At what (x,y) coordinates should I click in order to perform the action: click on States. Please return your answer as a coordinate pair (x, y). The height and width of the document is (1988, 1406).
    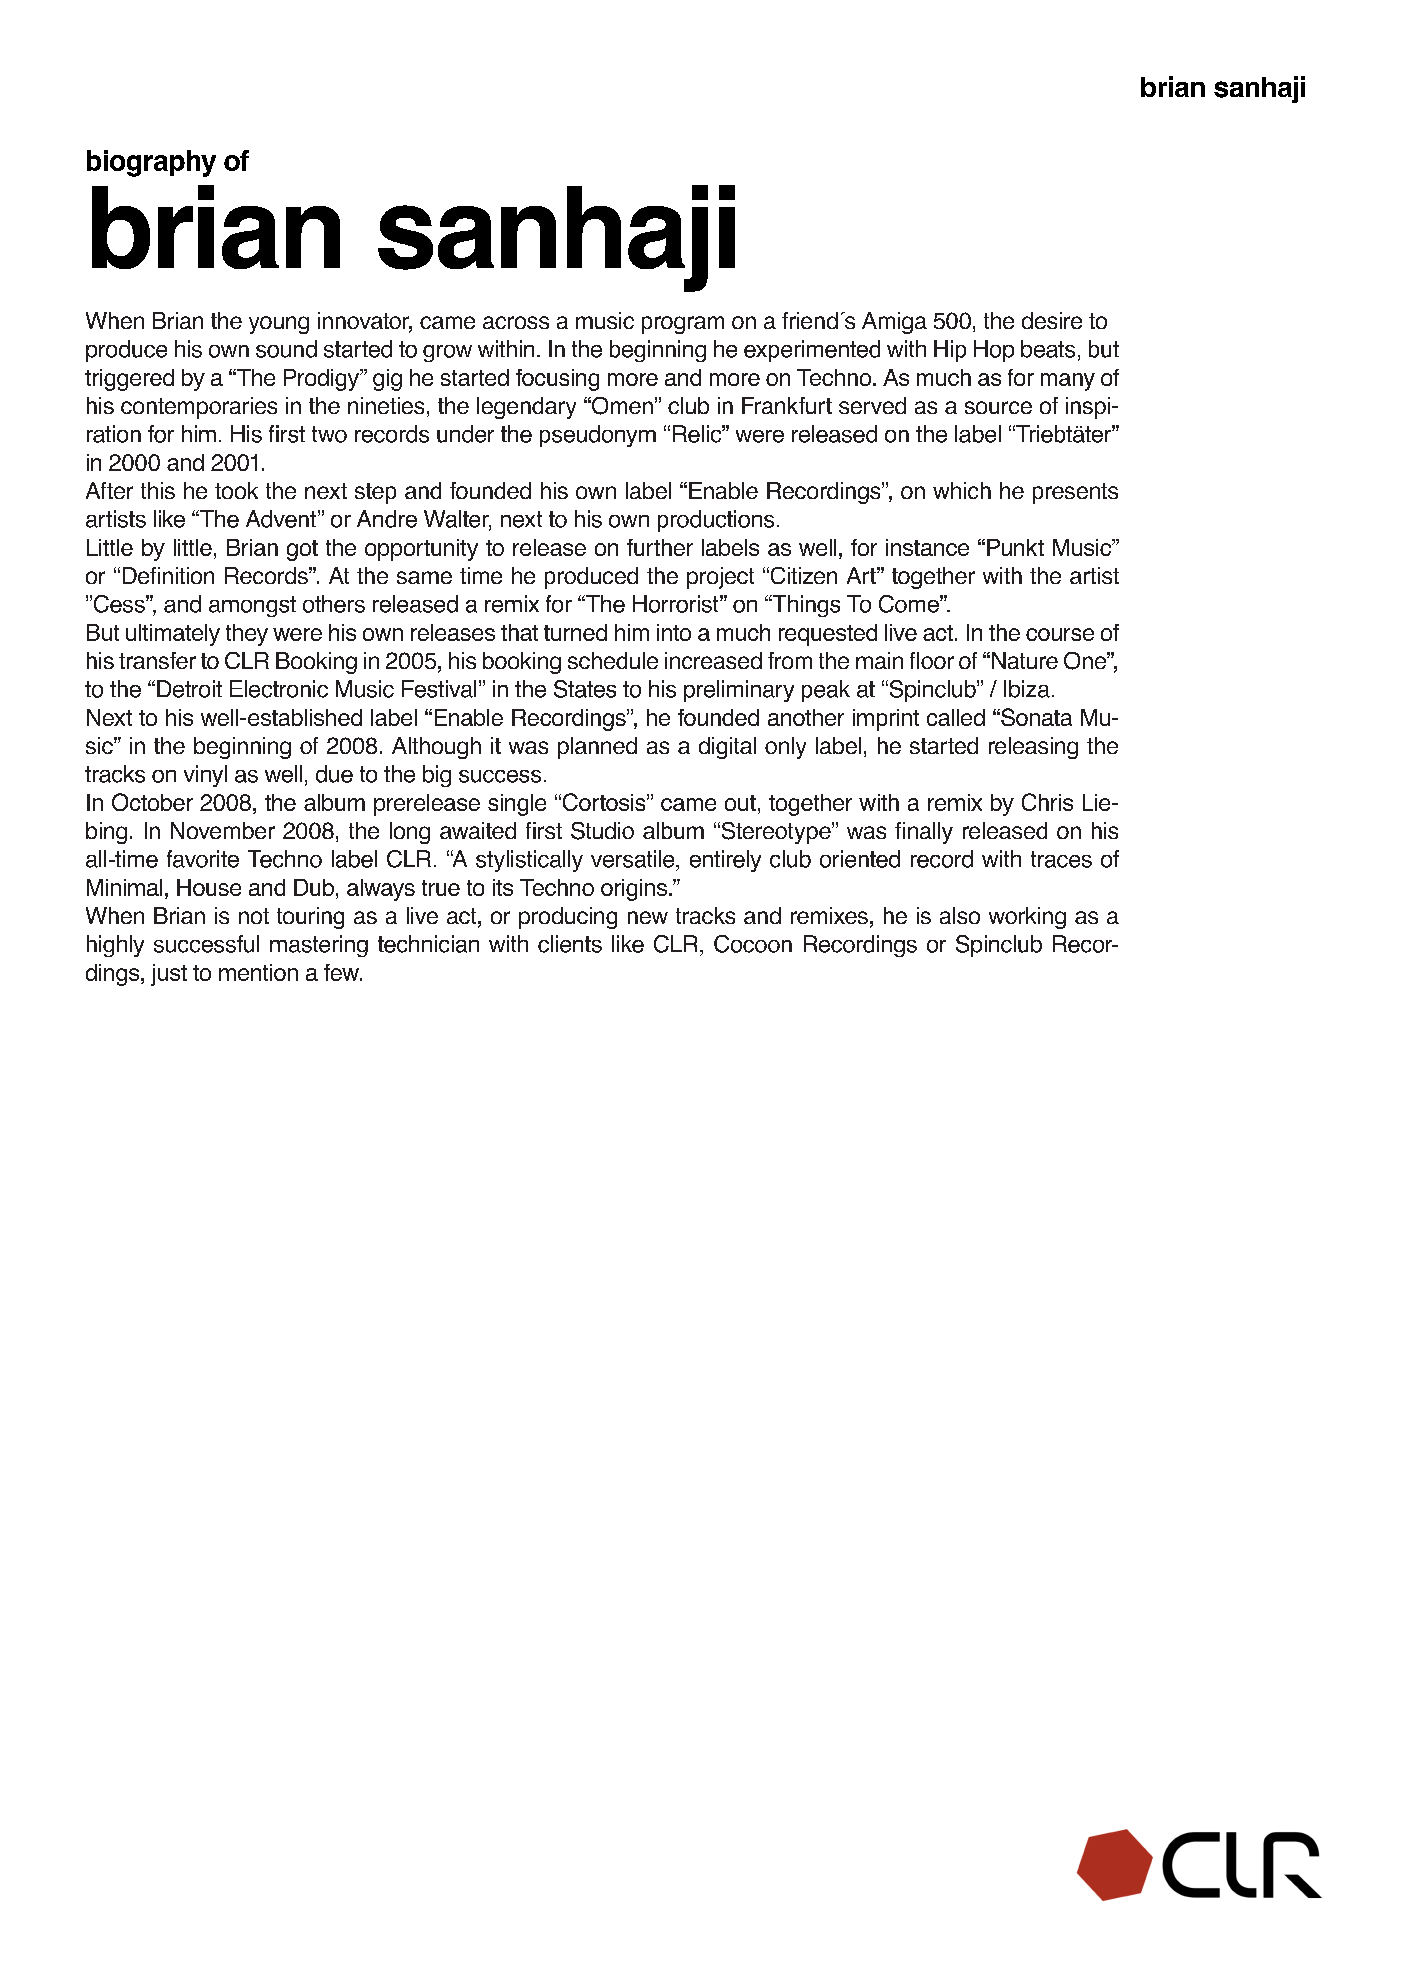
    Looking at the image, I should click on (585, 689).
